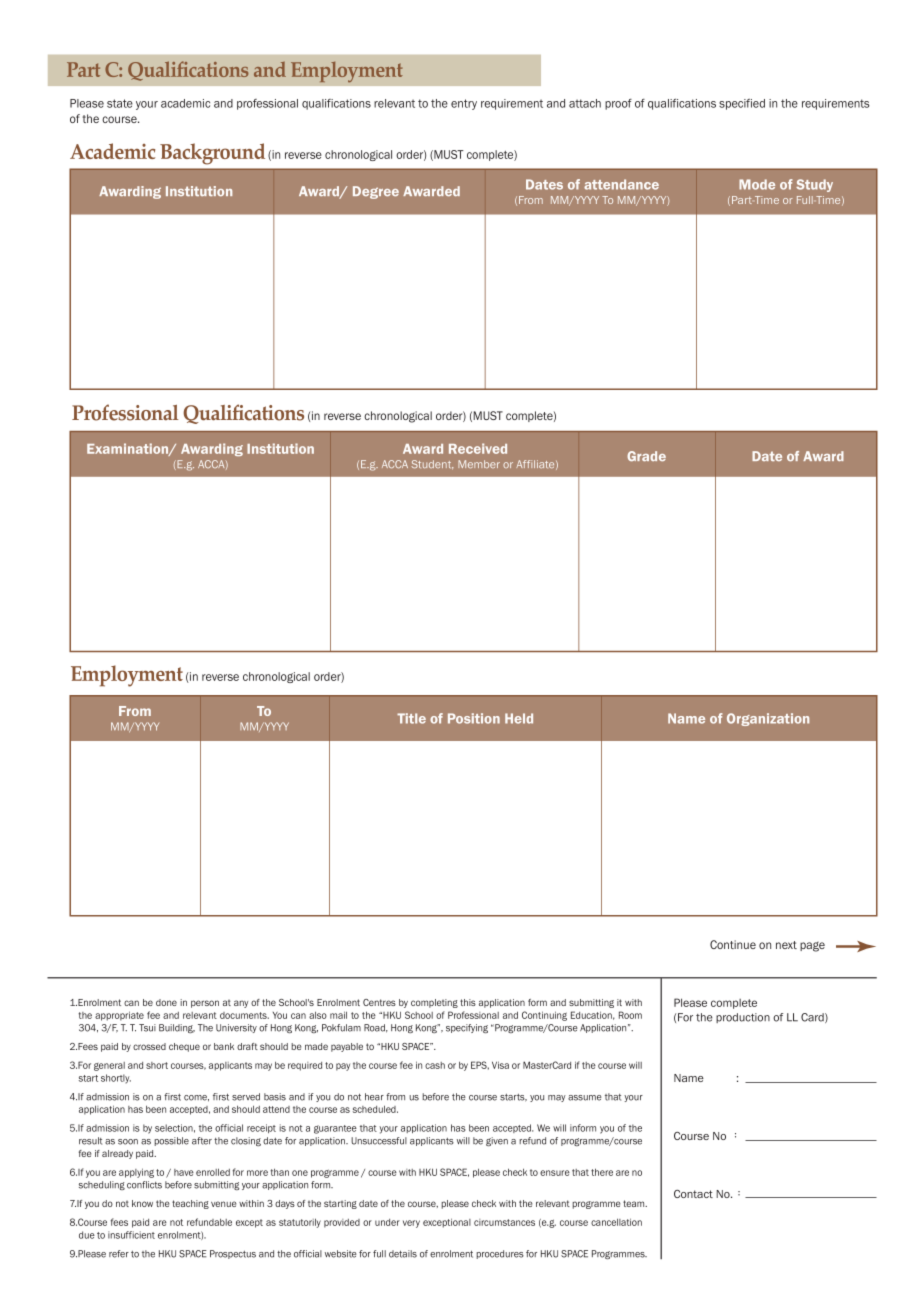 This page has height=1297, width=924. What do you see at coordinates (474, 718) in the page?
I see `Position` at bounding box center [474, 718].
